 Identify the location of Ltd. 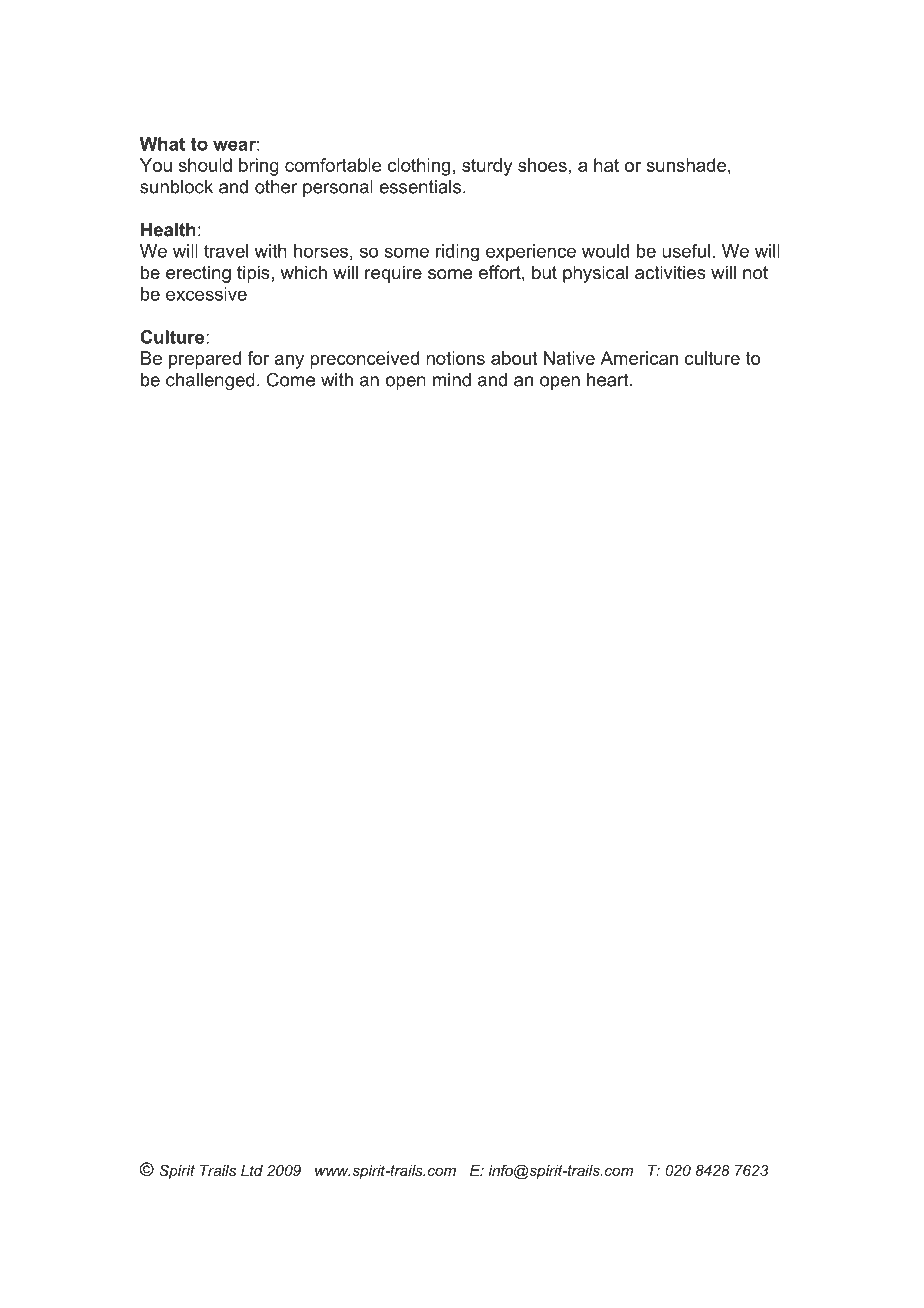
(252, 1170).
